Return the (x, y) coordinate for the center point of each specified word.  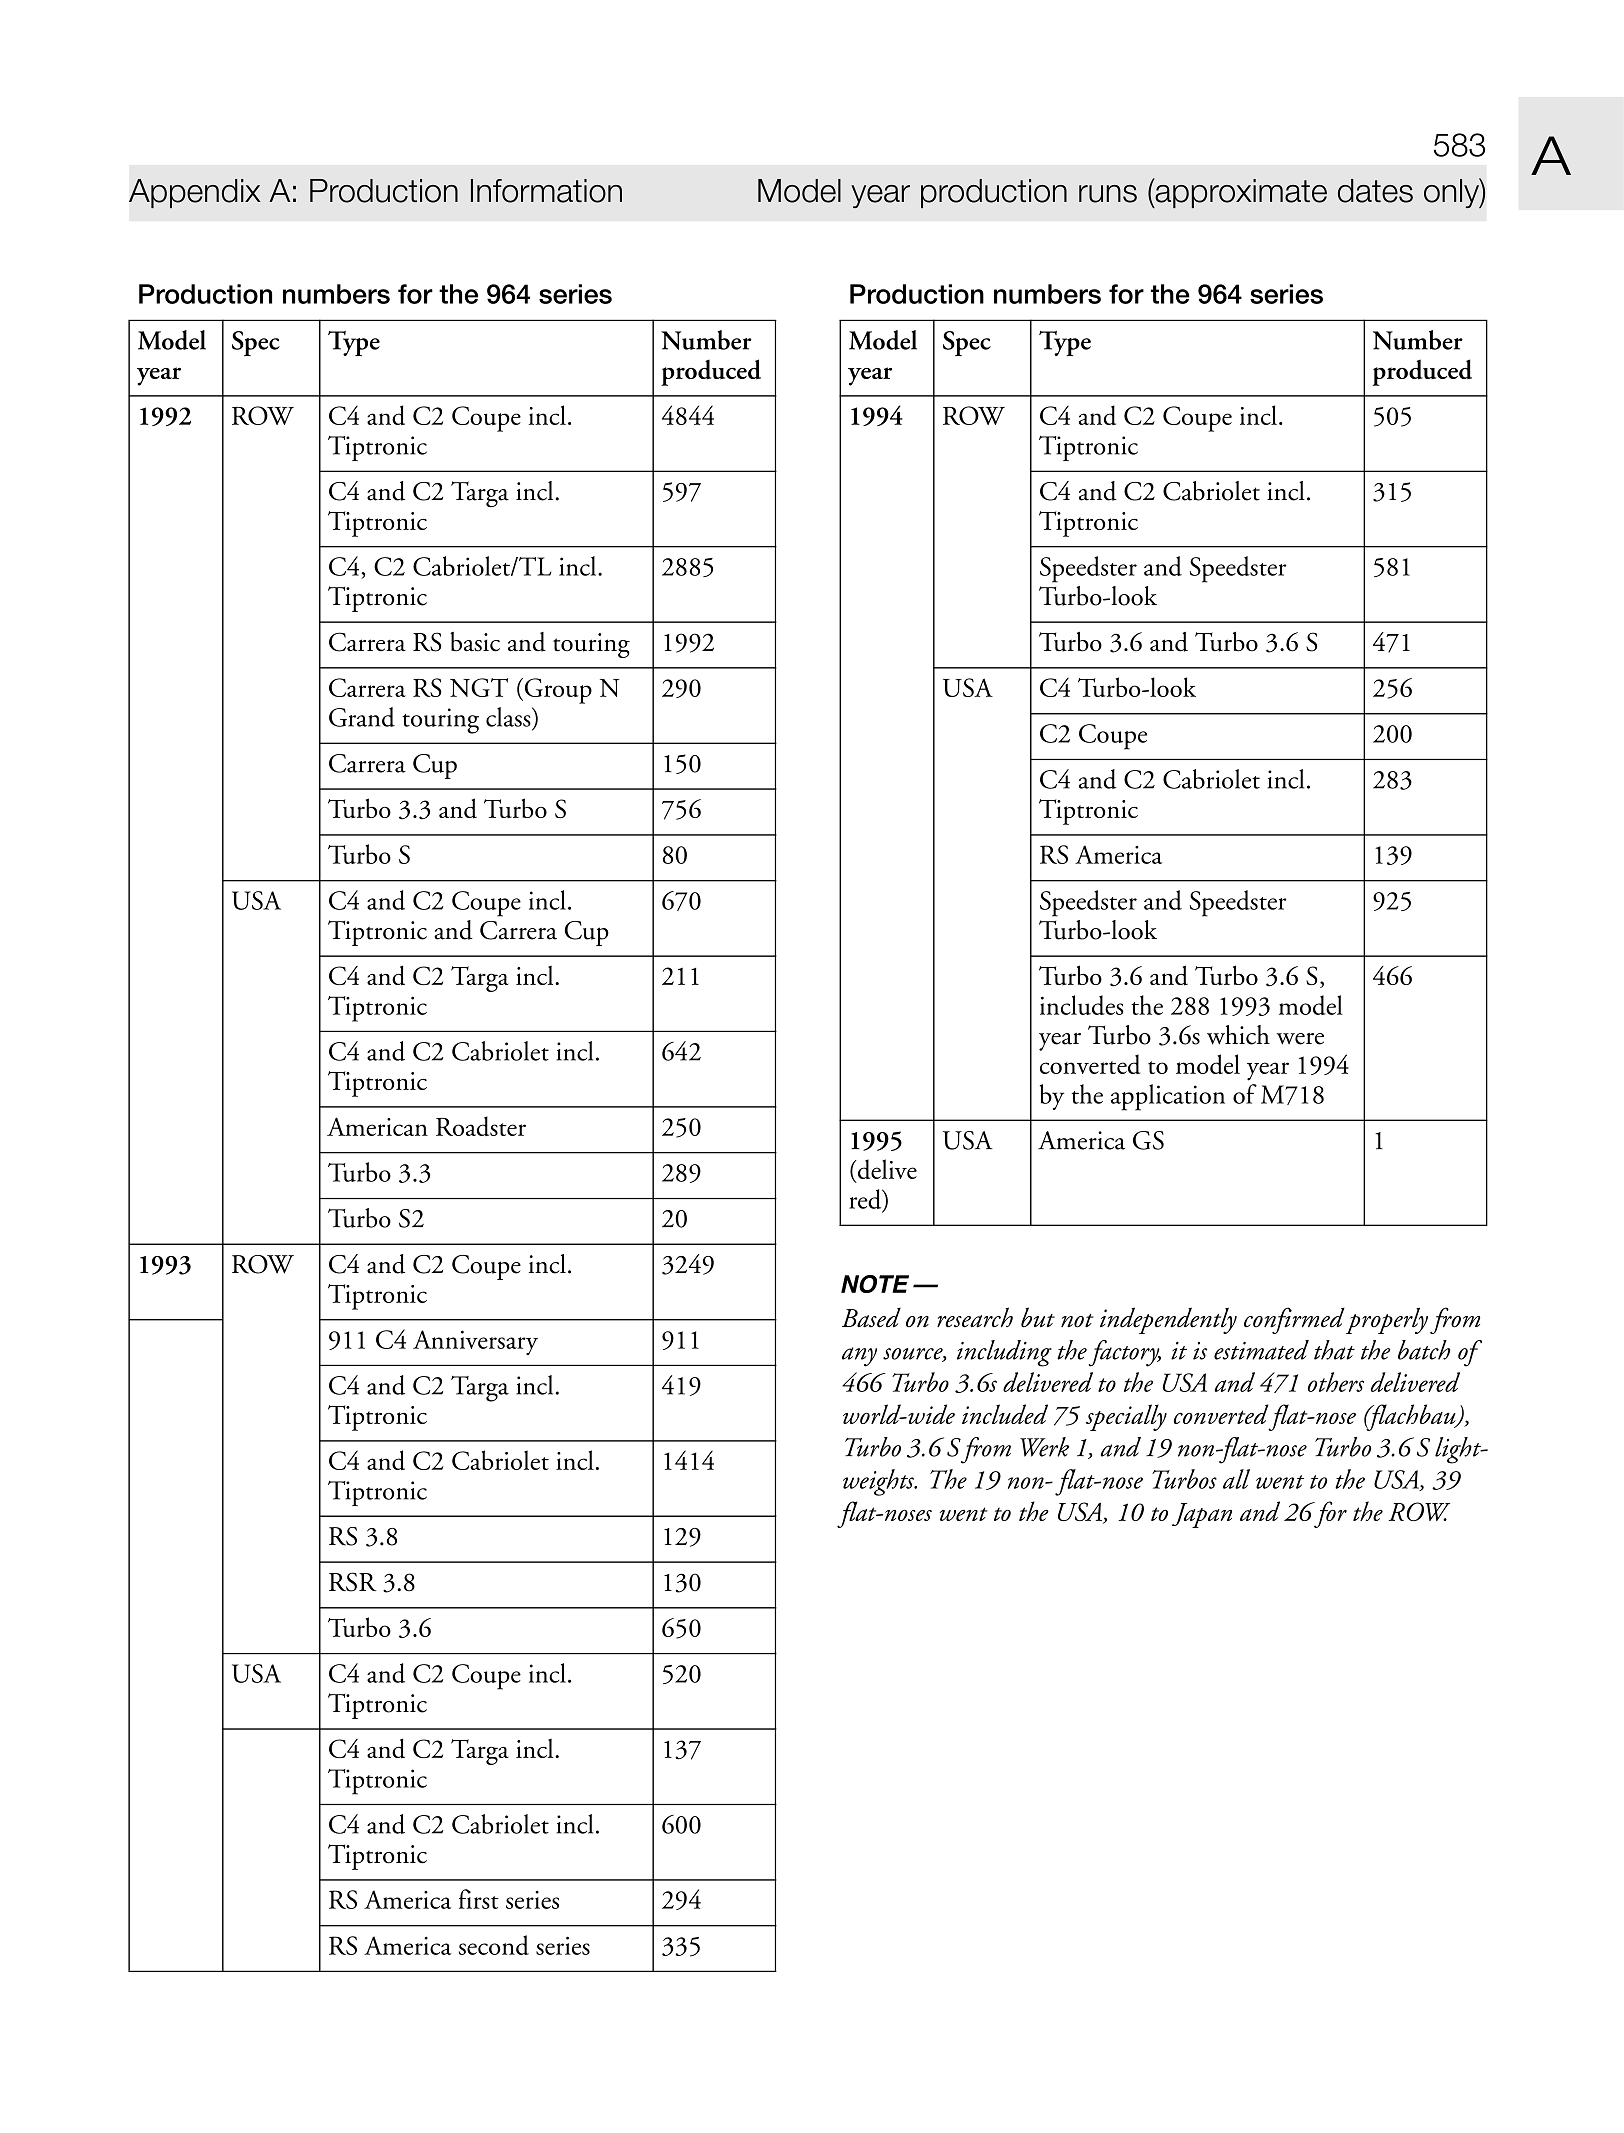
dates (1375, 191)
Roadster (481, 1126)
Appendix (195, 193)
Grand (362, 717)
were (1300, 1039)
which (1238, 1035)
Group (557, 691)
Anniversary (475, 1342)
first (479, 1899)
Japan (1202, 1515)
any (859, 1357)
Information (546, 191)
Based (871, 1317)
